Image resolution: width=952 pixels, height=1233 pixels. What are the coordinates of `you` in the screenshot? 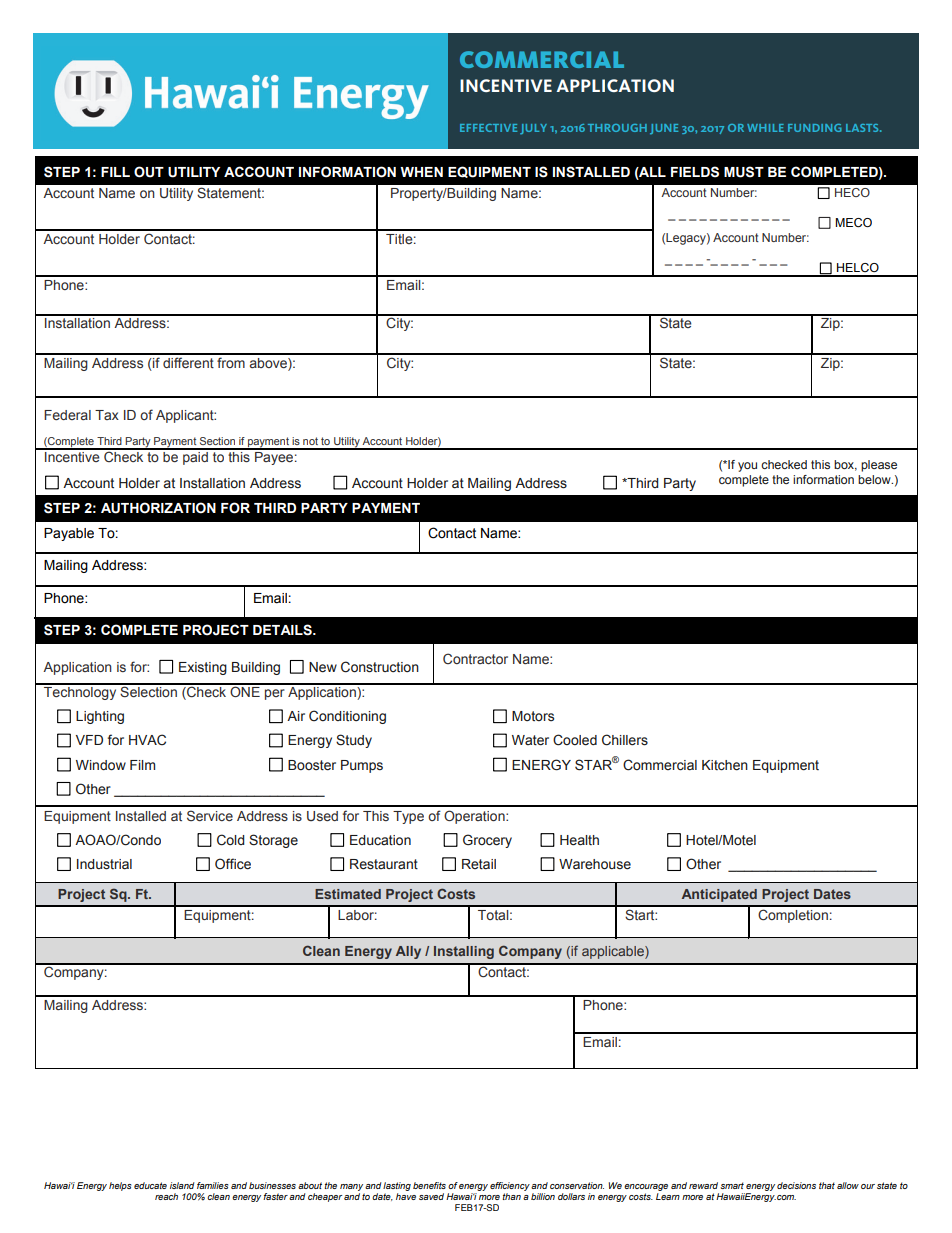 It's located at (747, 467).
